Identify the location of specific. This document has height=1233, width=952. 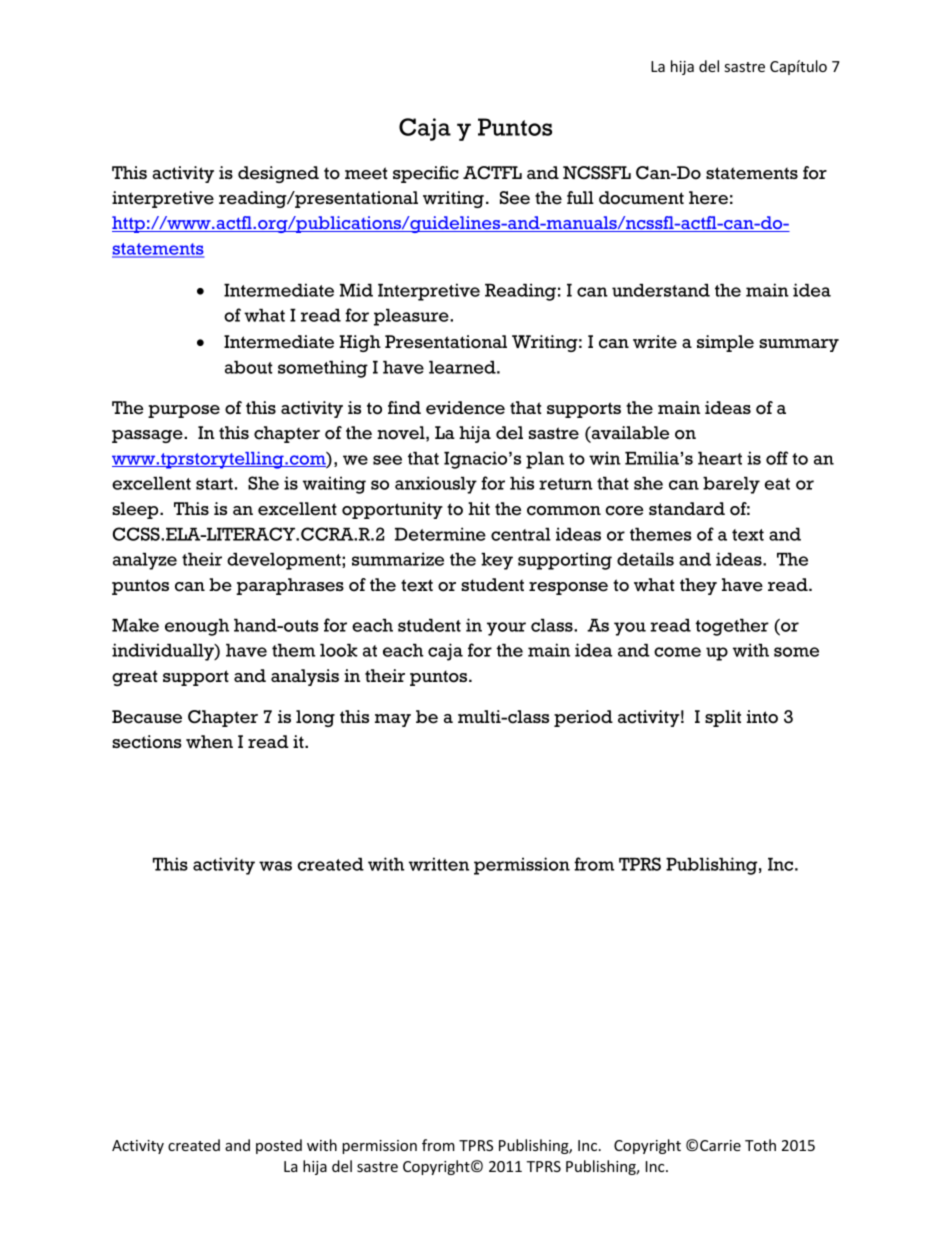
(426, 174).
